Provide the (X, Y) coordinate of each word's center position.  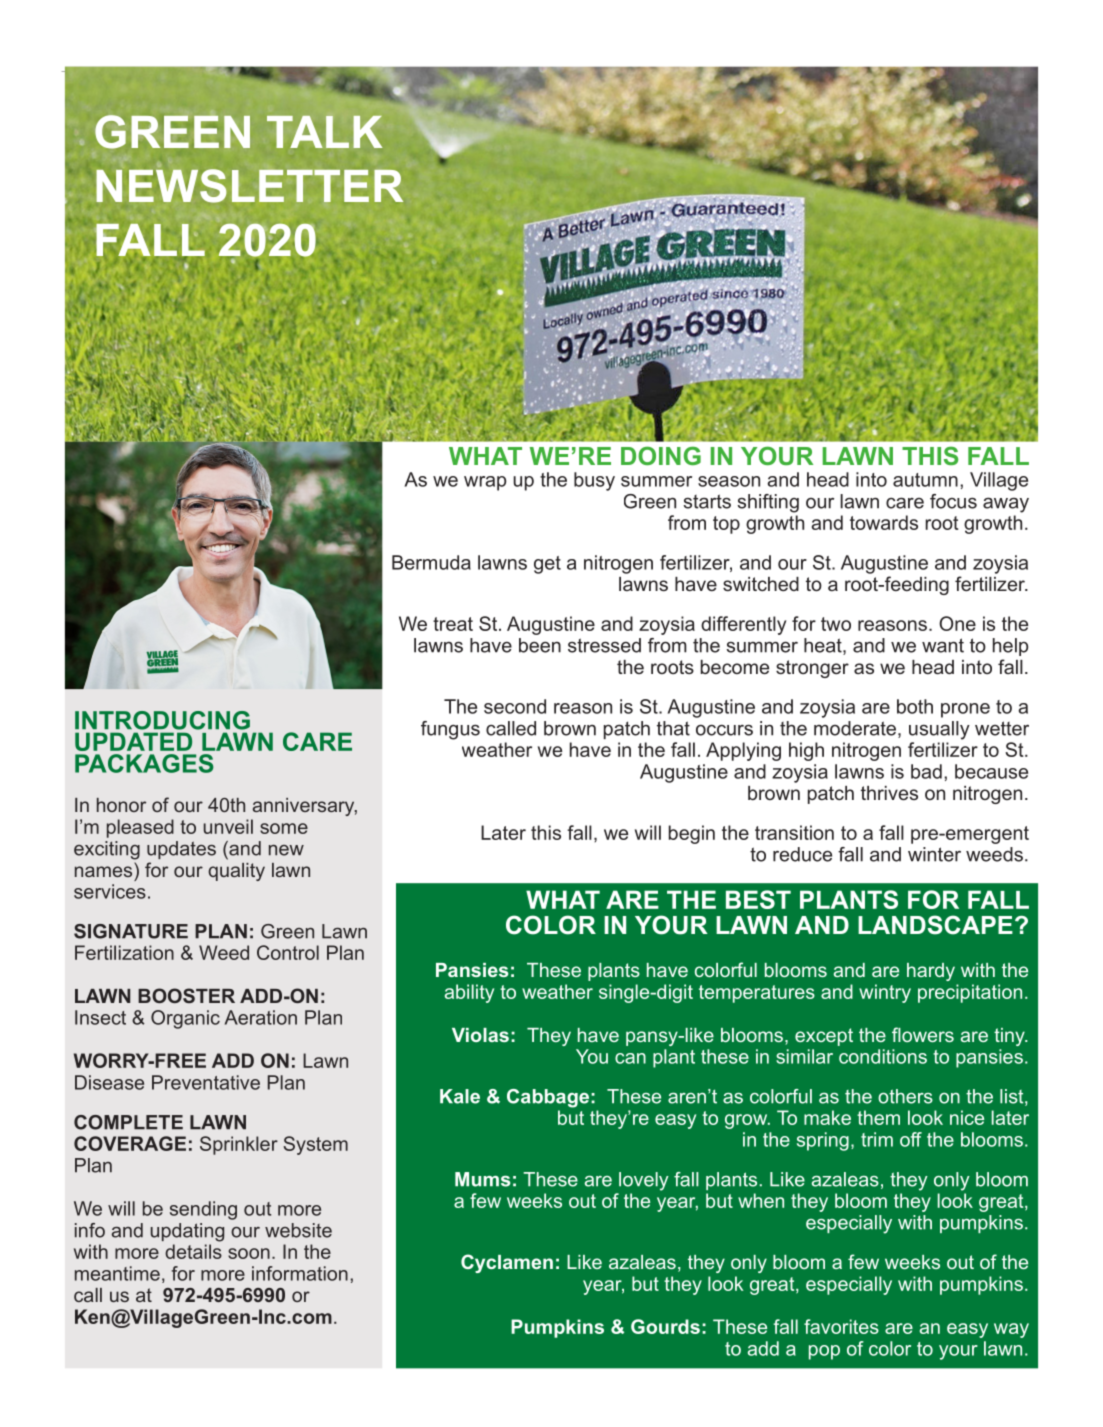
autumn (925, 480)
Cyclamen (507, 1263)
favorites (841, 1326)
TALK (324, 132)
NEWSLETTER (249, 186)
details (193, 1251)
